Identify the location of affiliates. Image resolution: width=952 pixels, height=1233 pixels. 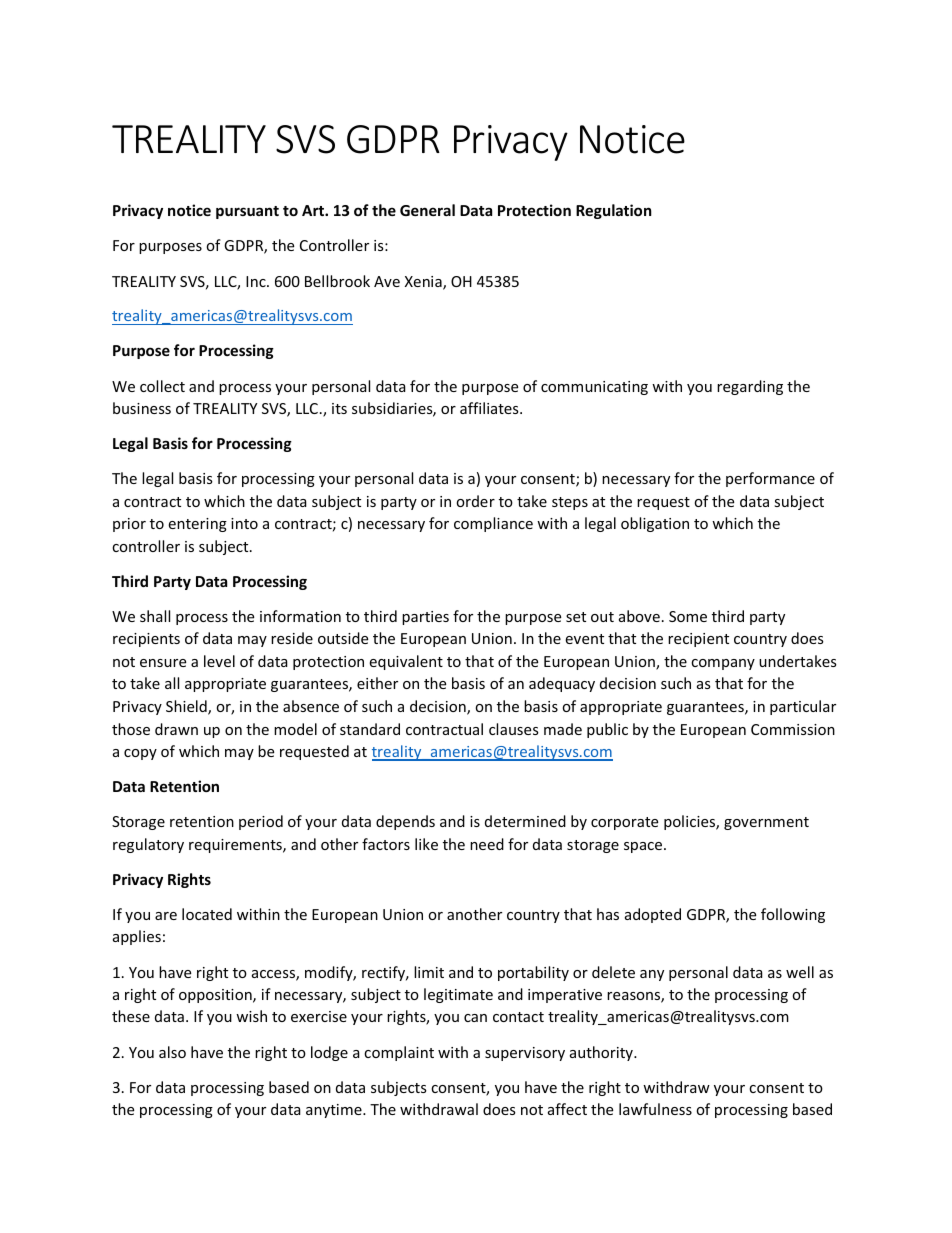
(490, 408).
